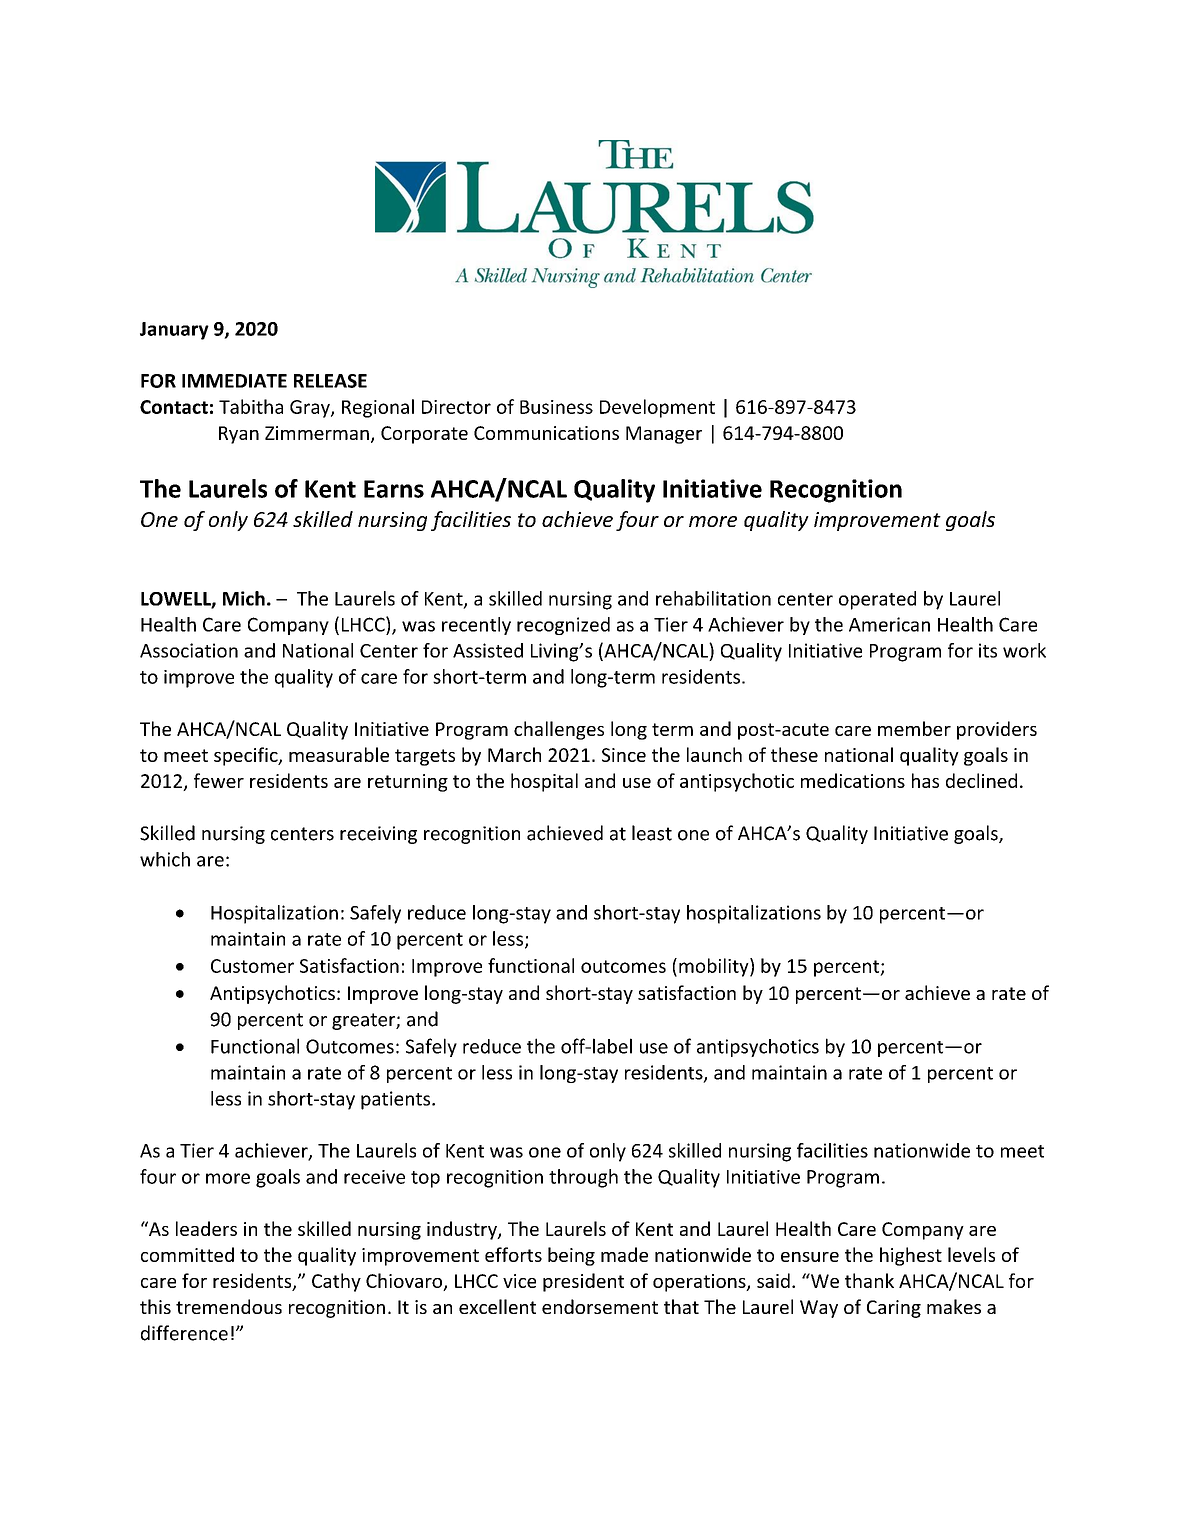 This screenshot has height=1538, width=1189. I want to click on fewer, so click(219, 780).
